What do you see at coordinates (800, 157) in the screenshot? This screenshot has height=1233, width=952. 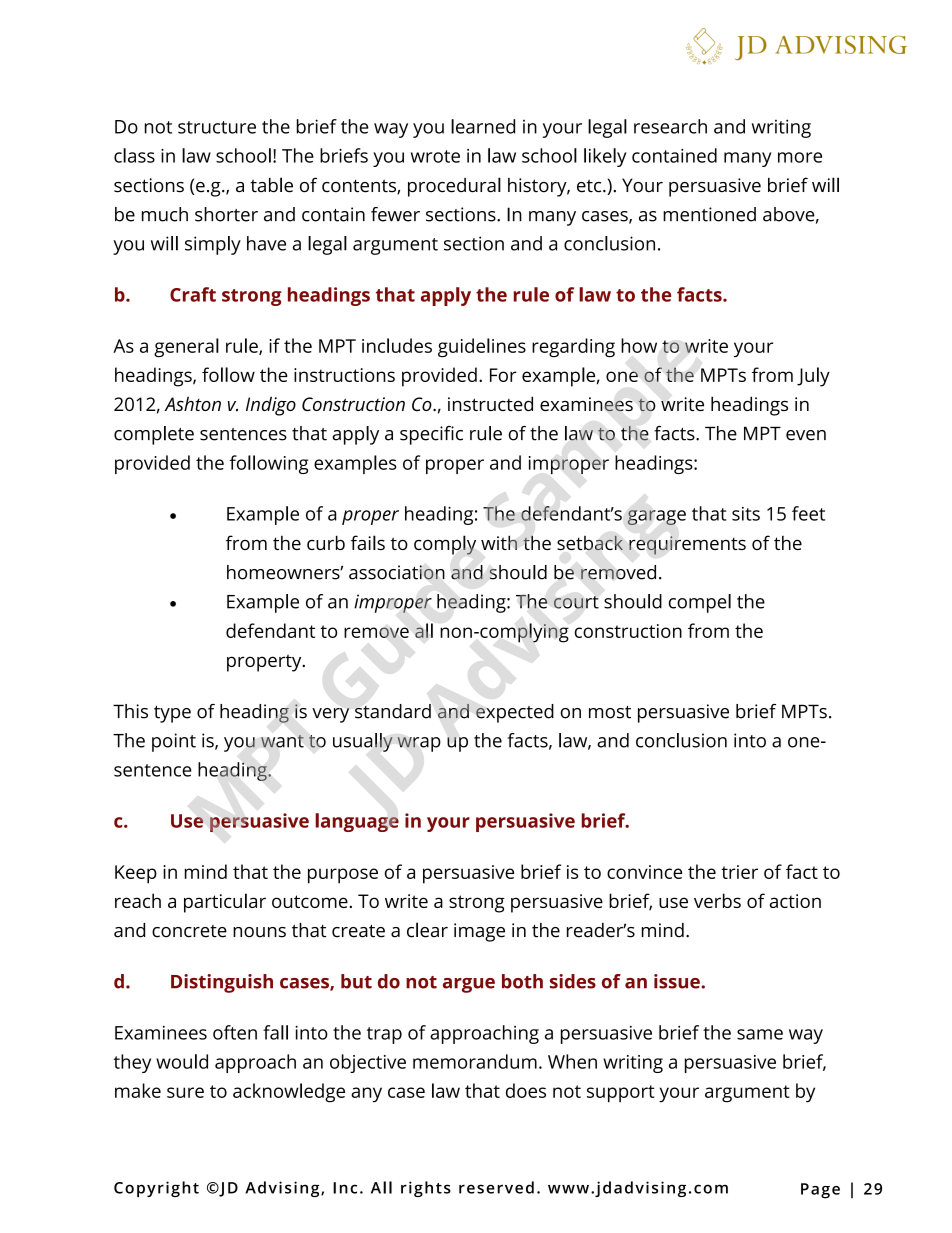 I see `more` at bounding box center [800, 157].
